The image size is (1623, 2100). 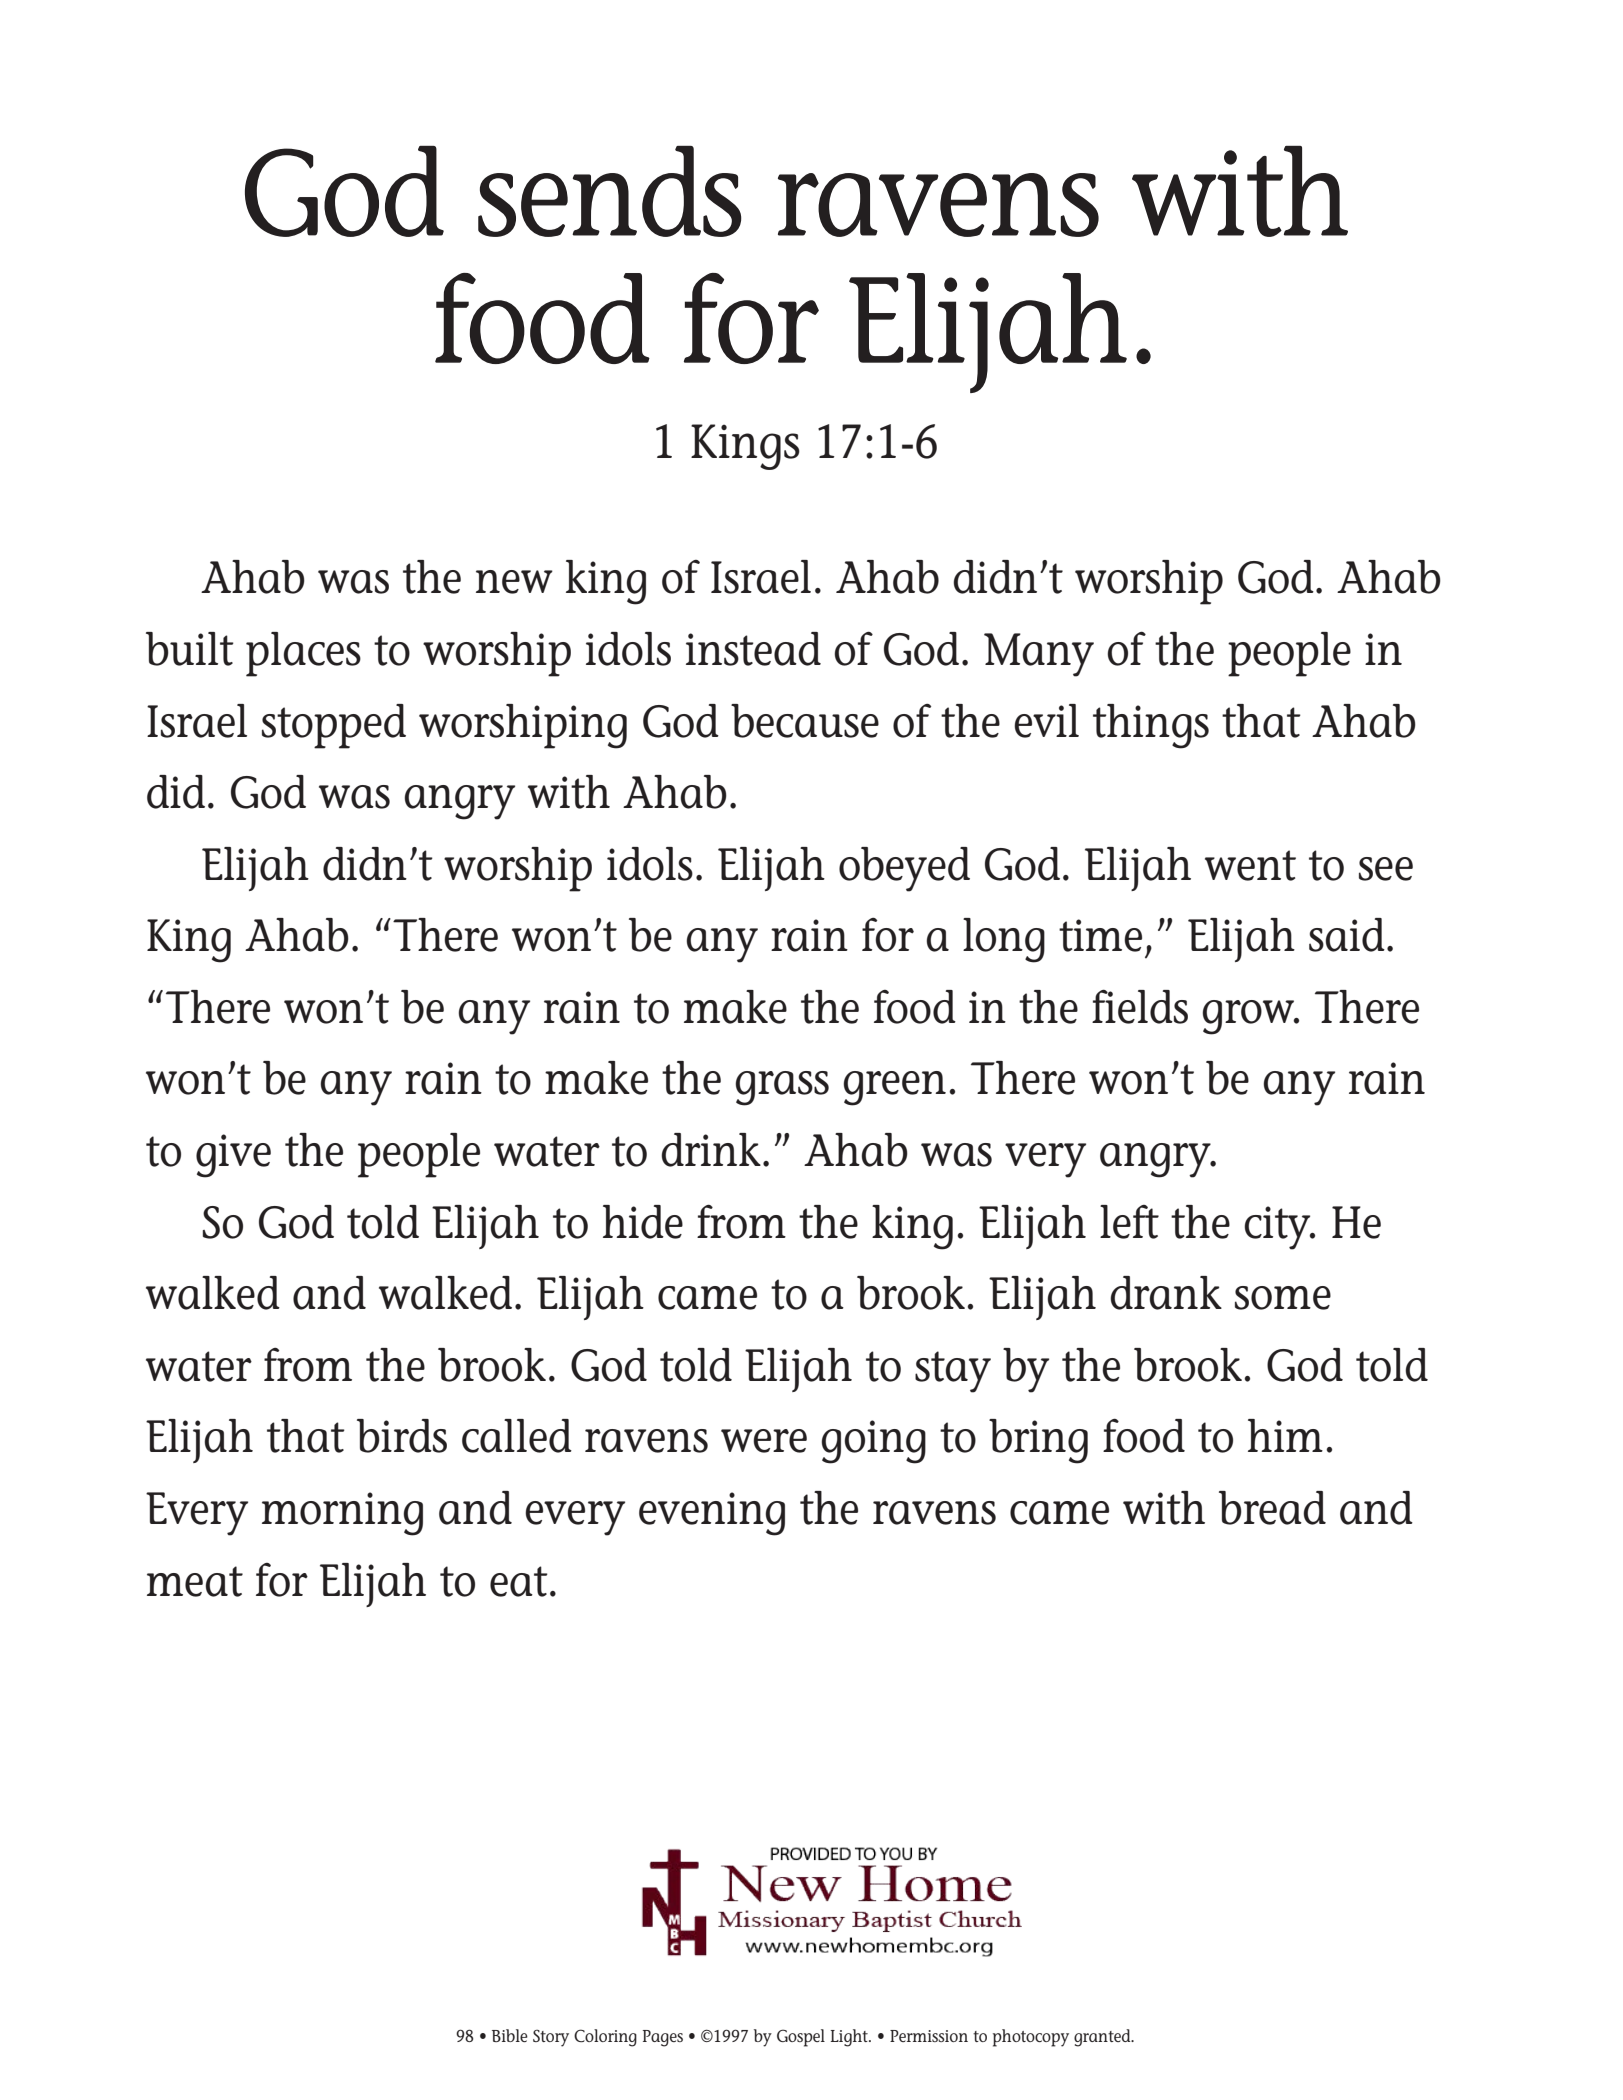 I want to click on new, so click(x=514, y=582).
